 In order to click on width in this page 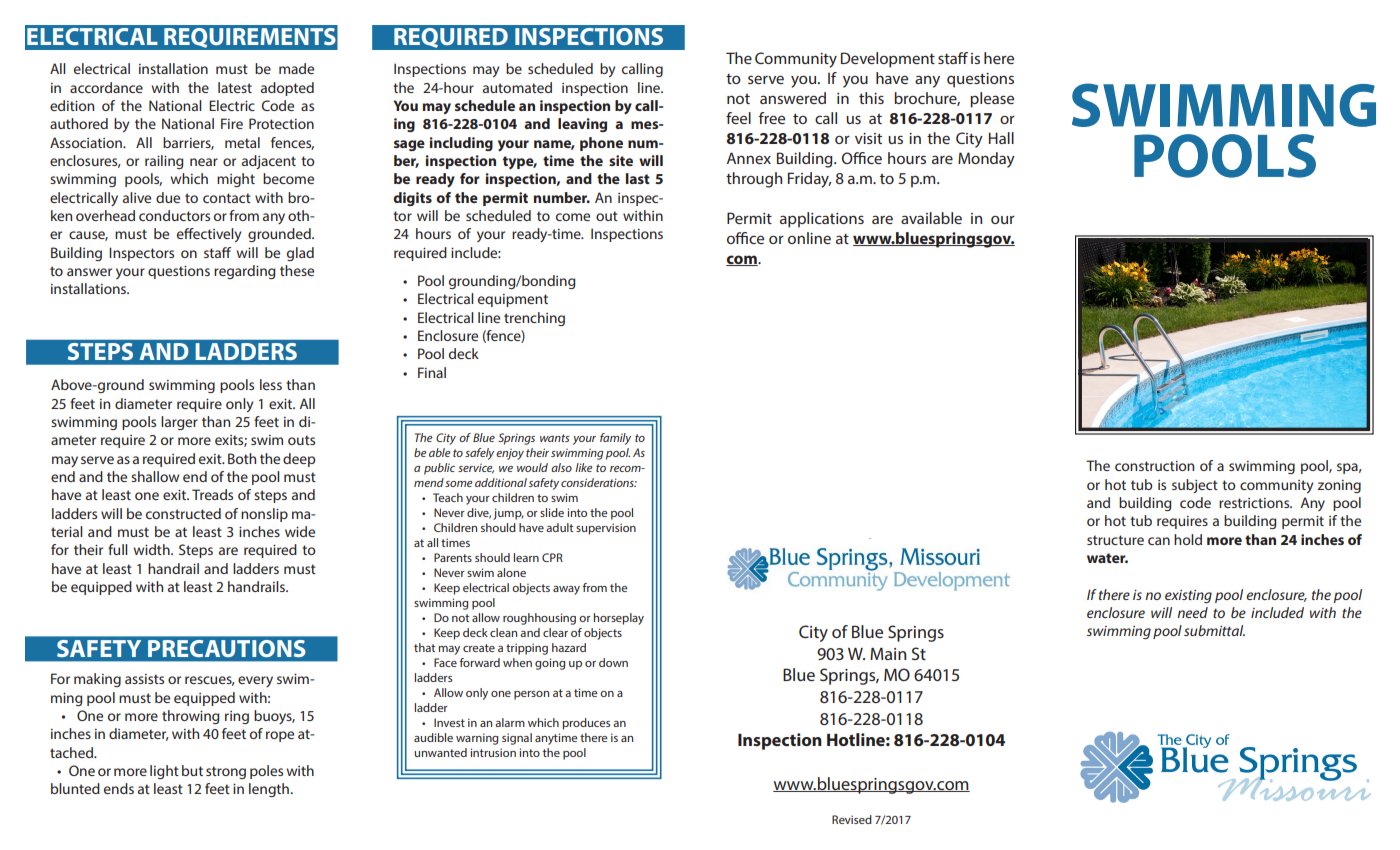, I will do `click(152, 549)`.
